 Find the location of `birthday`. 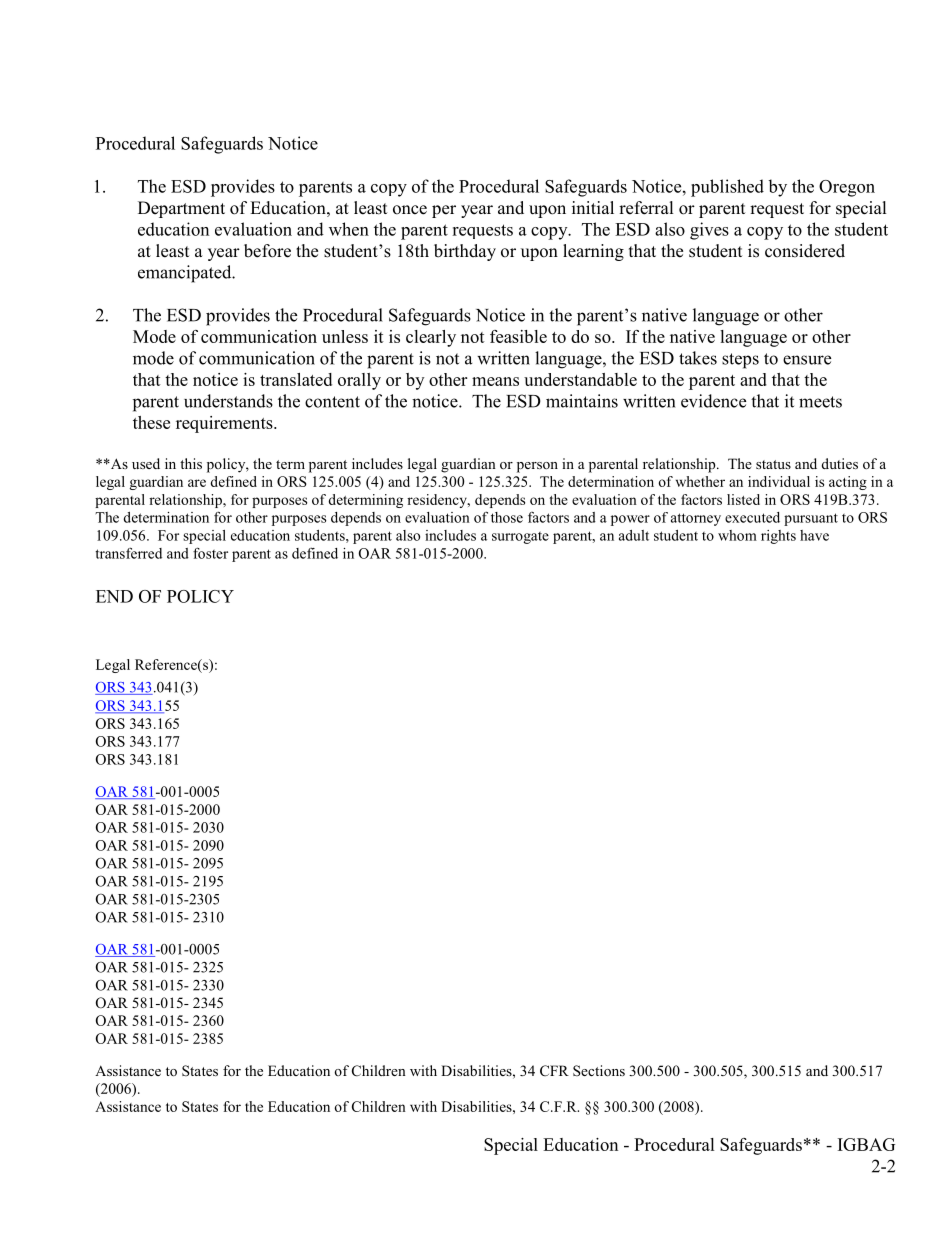

birthday is located at coordinates (465, 252).
